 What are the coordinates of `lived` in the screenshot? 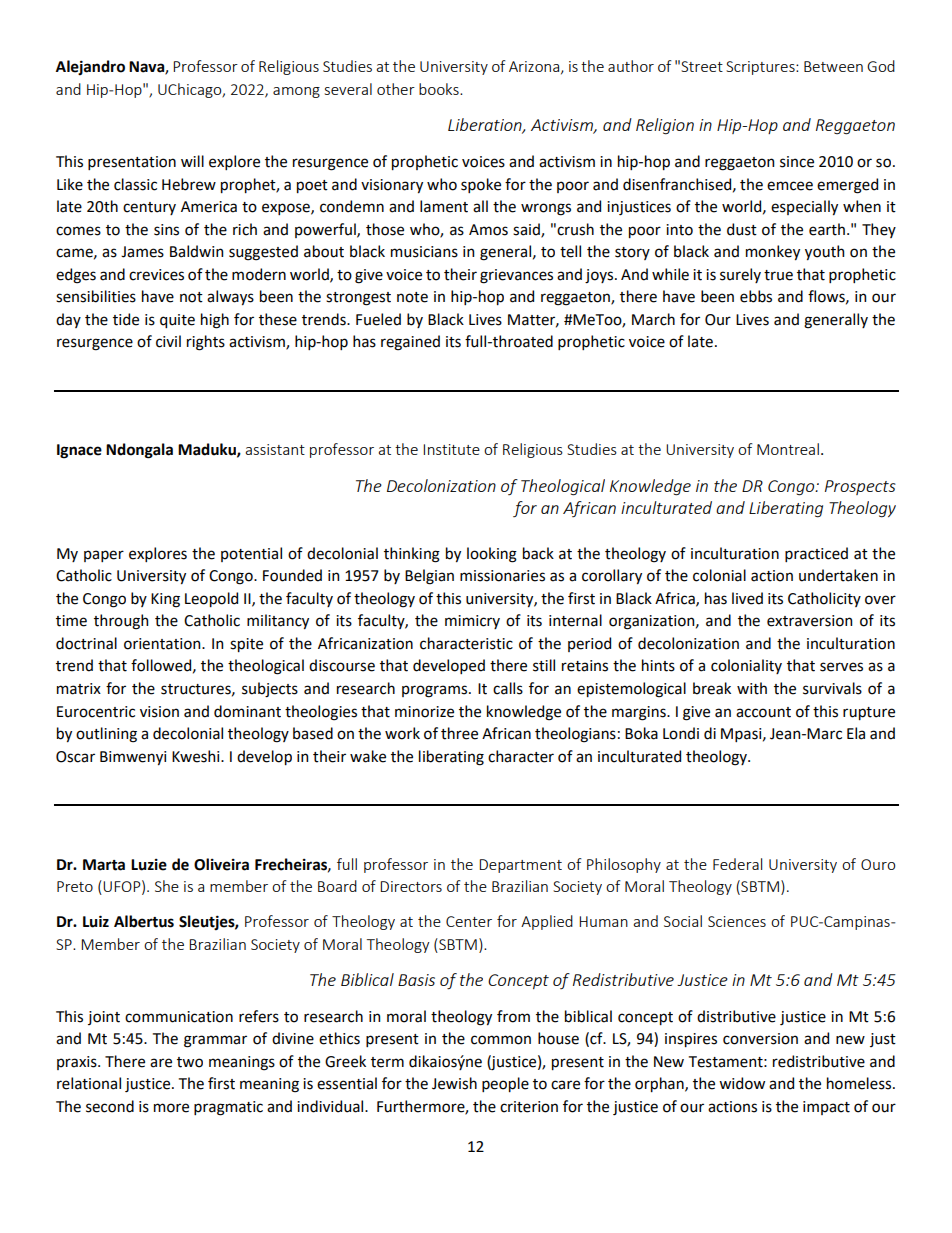 It's located at (747, 598).
